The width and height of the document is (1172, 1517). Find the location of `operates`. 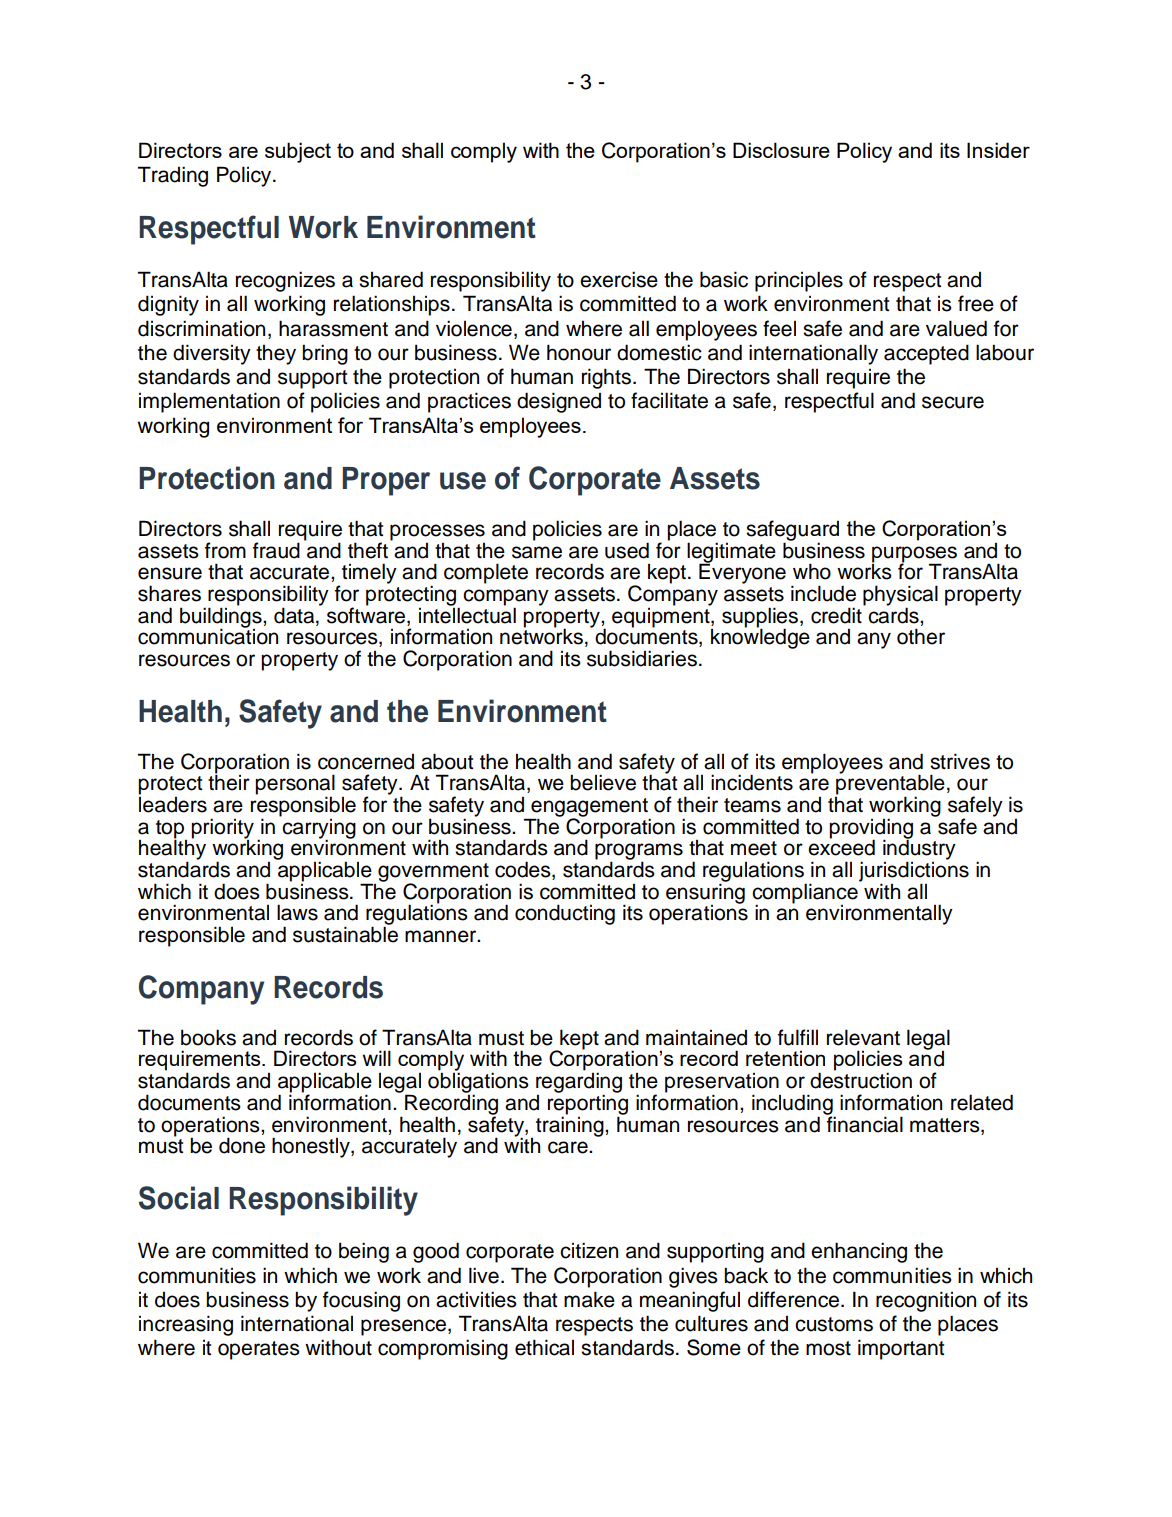

operates is located at coordinates (259, 1350).
